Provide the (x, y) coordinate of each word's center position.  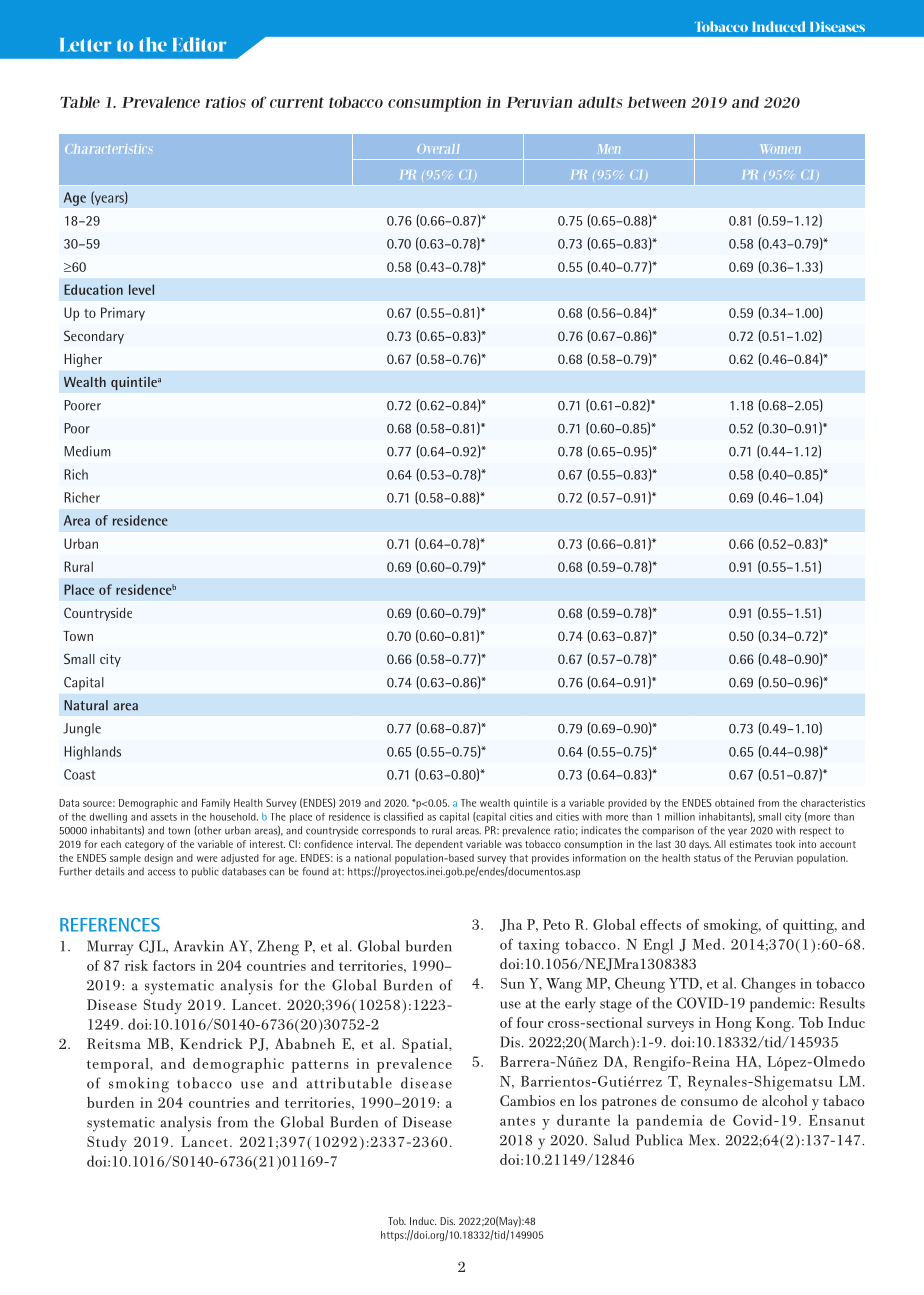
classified (403, 816)
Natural (86, 705)
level (141, 289)
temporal (119, 1065)
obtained (734, 803)
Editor (199, 44)
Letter (85, 45)
